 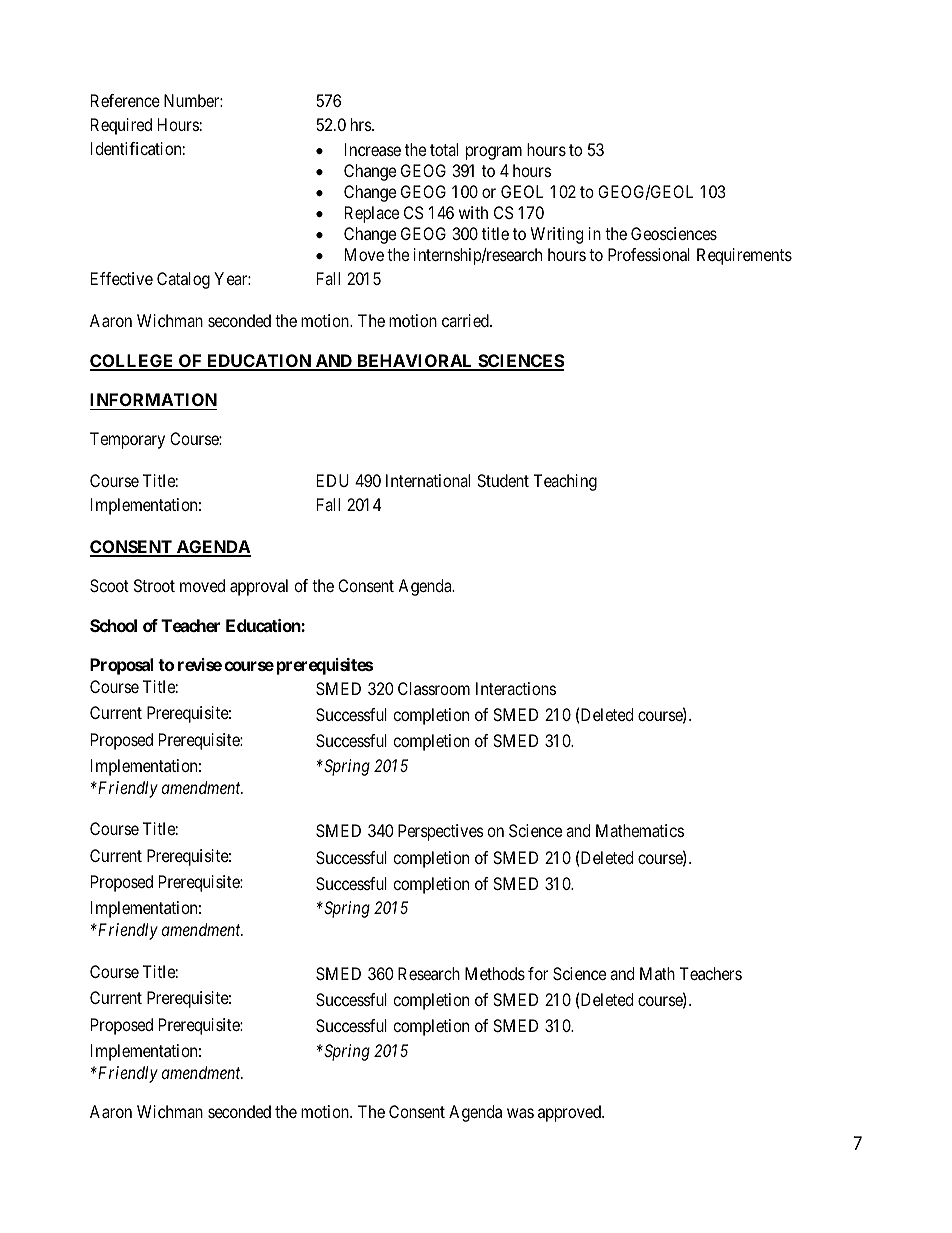 What do you see at coordinates (495, 973) in the page?
I see `Methods` at bounding box center [495, 973].
